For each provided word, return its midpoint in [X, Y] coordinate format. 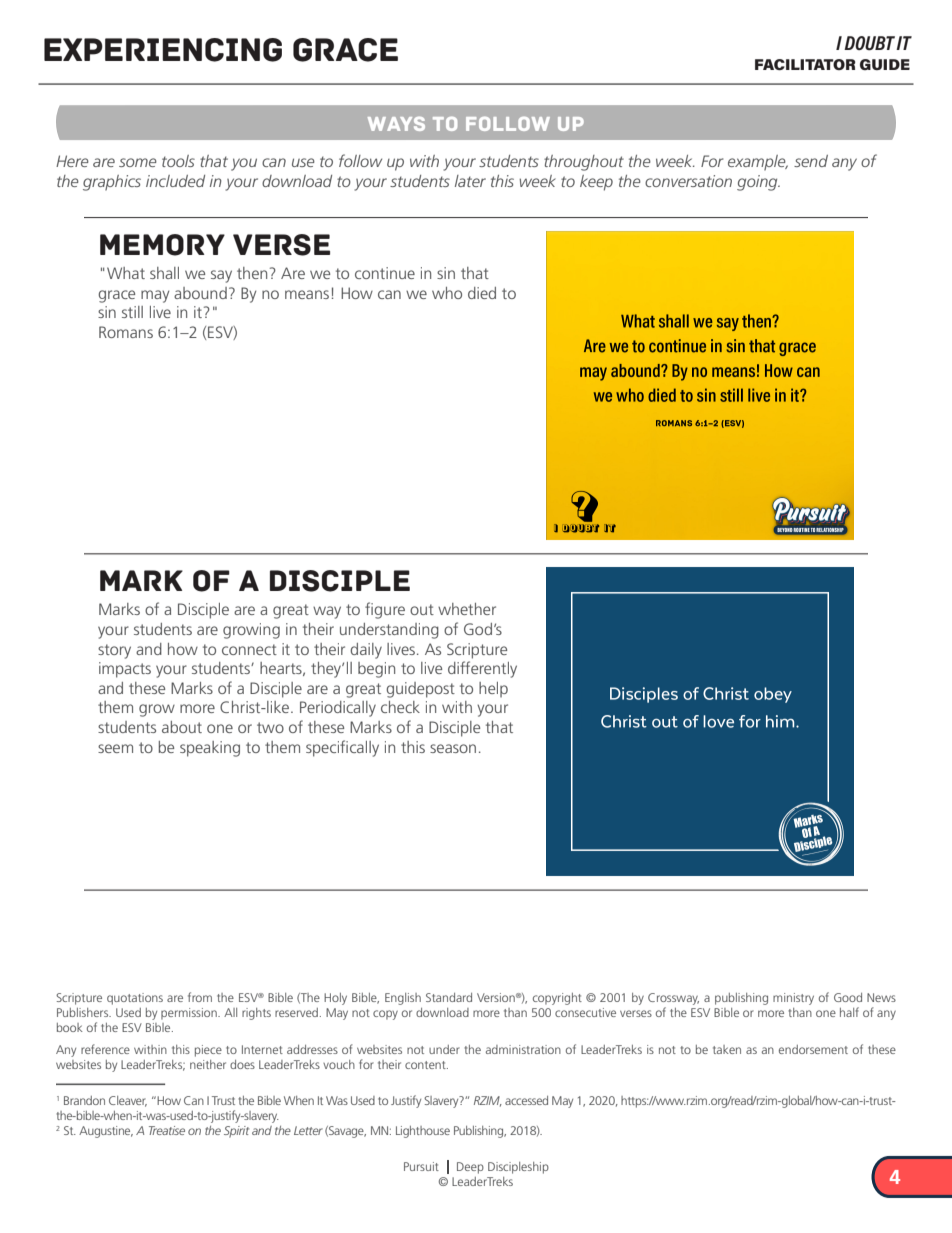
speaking [210, 749]
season [453, 748]
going [758, 183]
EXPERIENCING [163, 50]
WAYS [396, 124]
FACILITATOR [805, 64]
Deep [470, 1168]
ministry [793, 999]
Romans [126, 332]
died [482, 293]
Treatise [167, 1130]
